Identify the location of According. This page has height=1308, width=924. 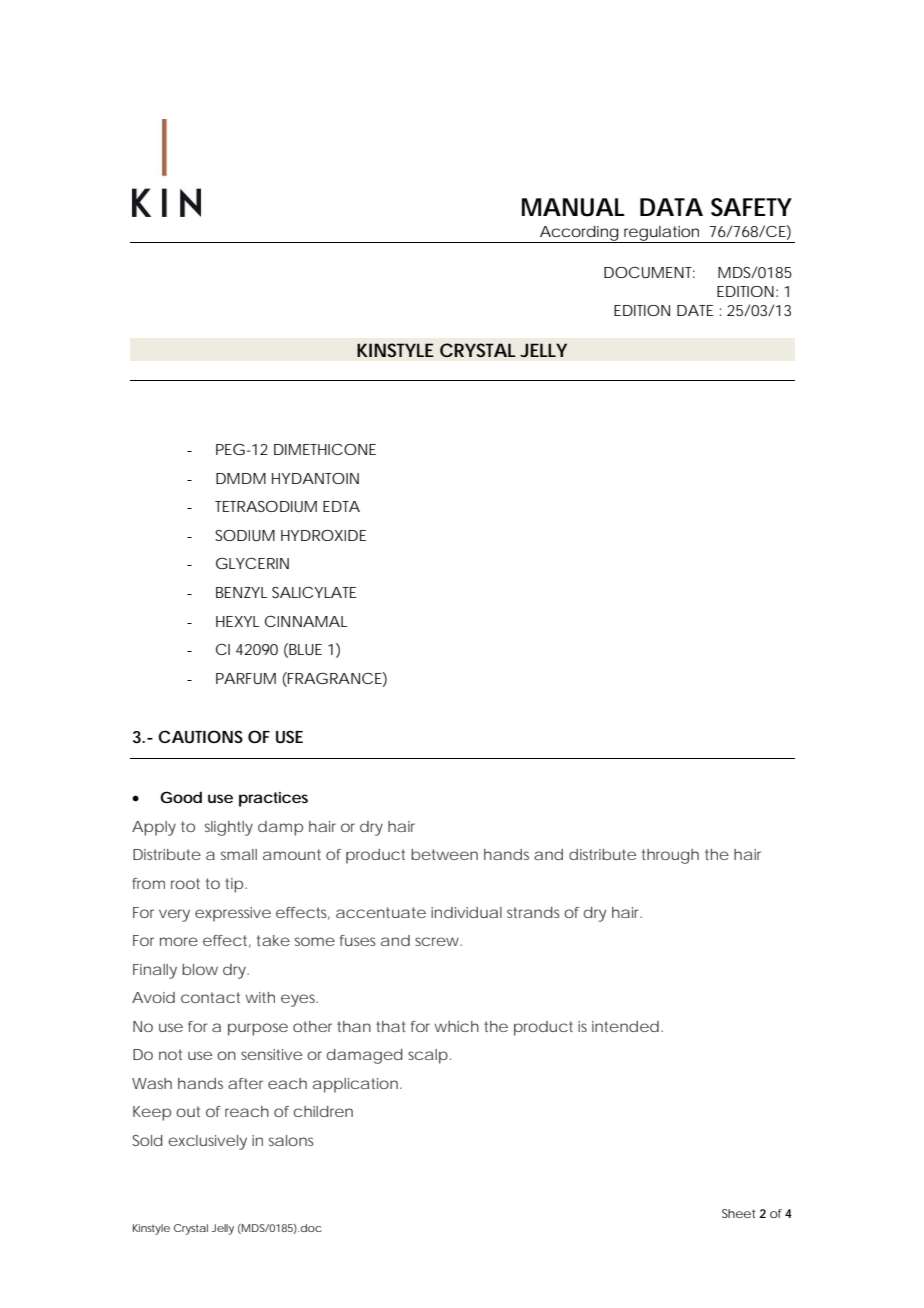
(578, 234).
